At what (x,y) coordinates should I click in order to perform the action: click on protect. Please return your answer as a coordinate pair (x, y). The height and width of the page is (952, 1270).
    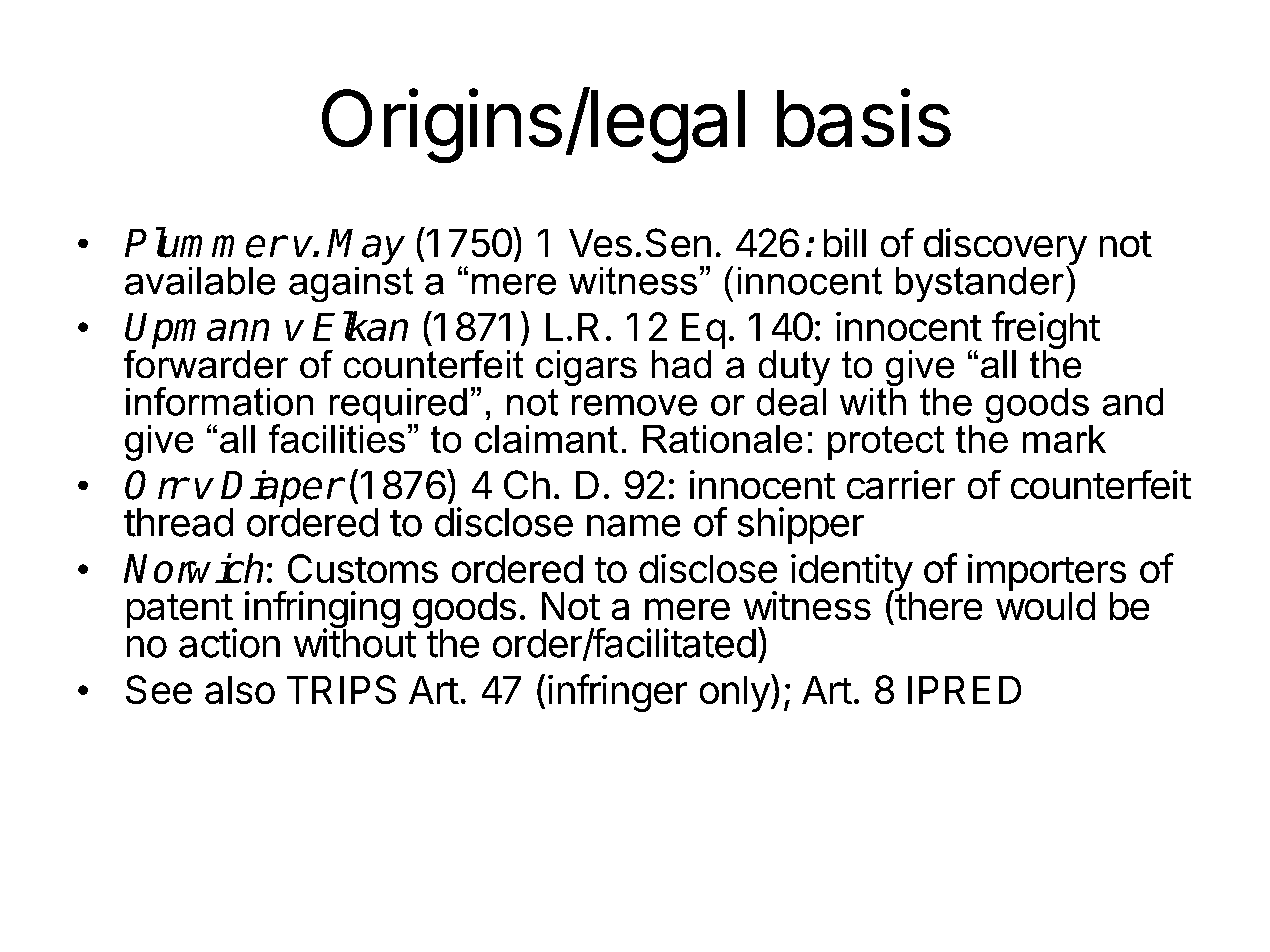
    Looking at the image, I should click on (886, 443).
